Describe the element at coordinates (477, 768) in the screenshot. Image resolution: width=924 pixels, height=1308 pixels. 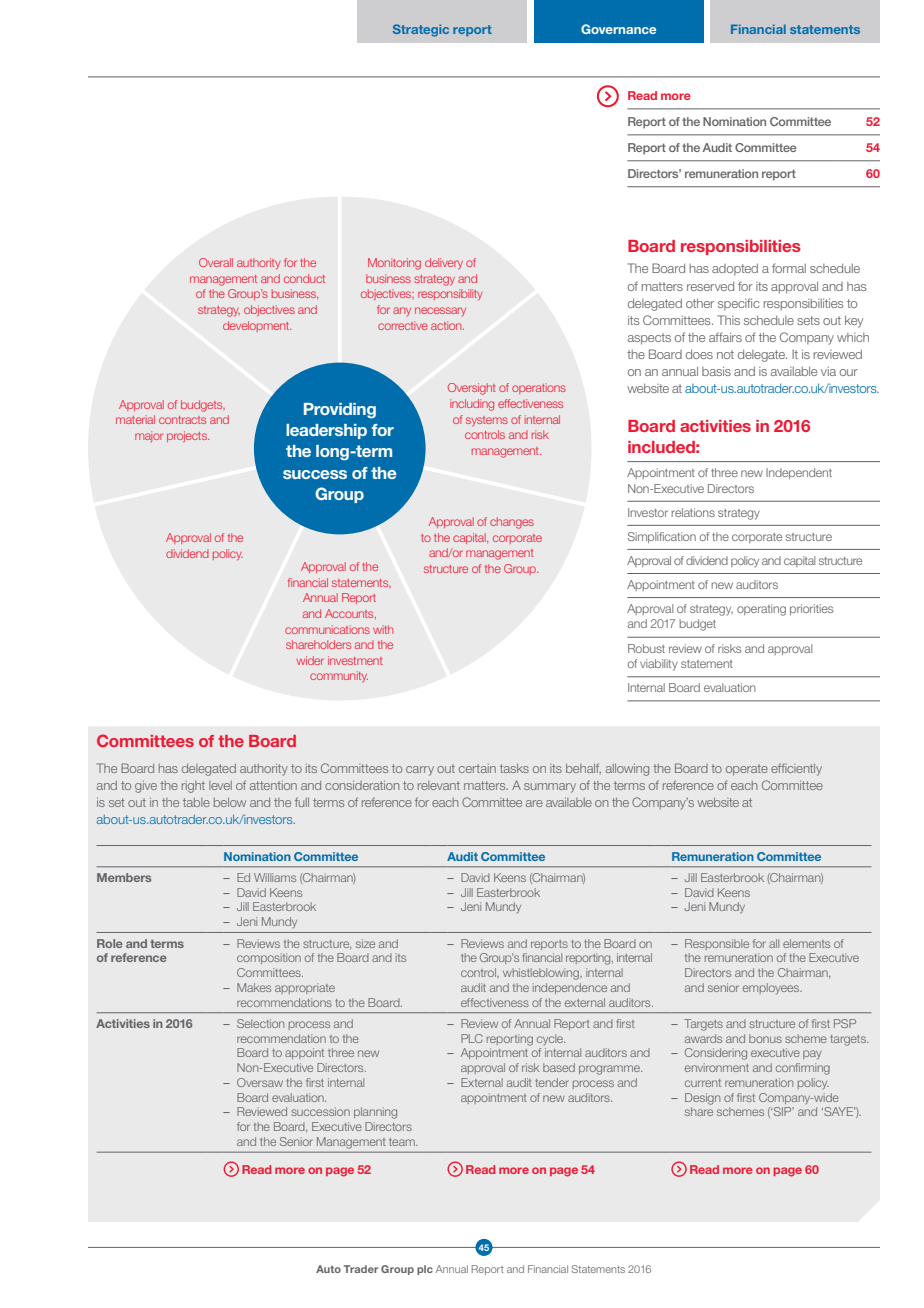
I see `certain` at that location.
